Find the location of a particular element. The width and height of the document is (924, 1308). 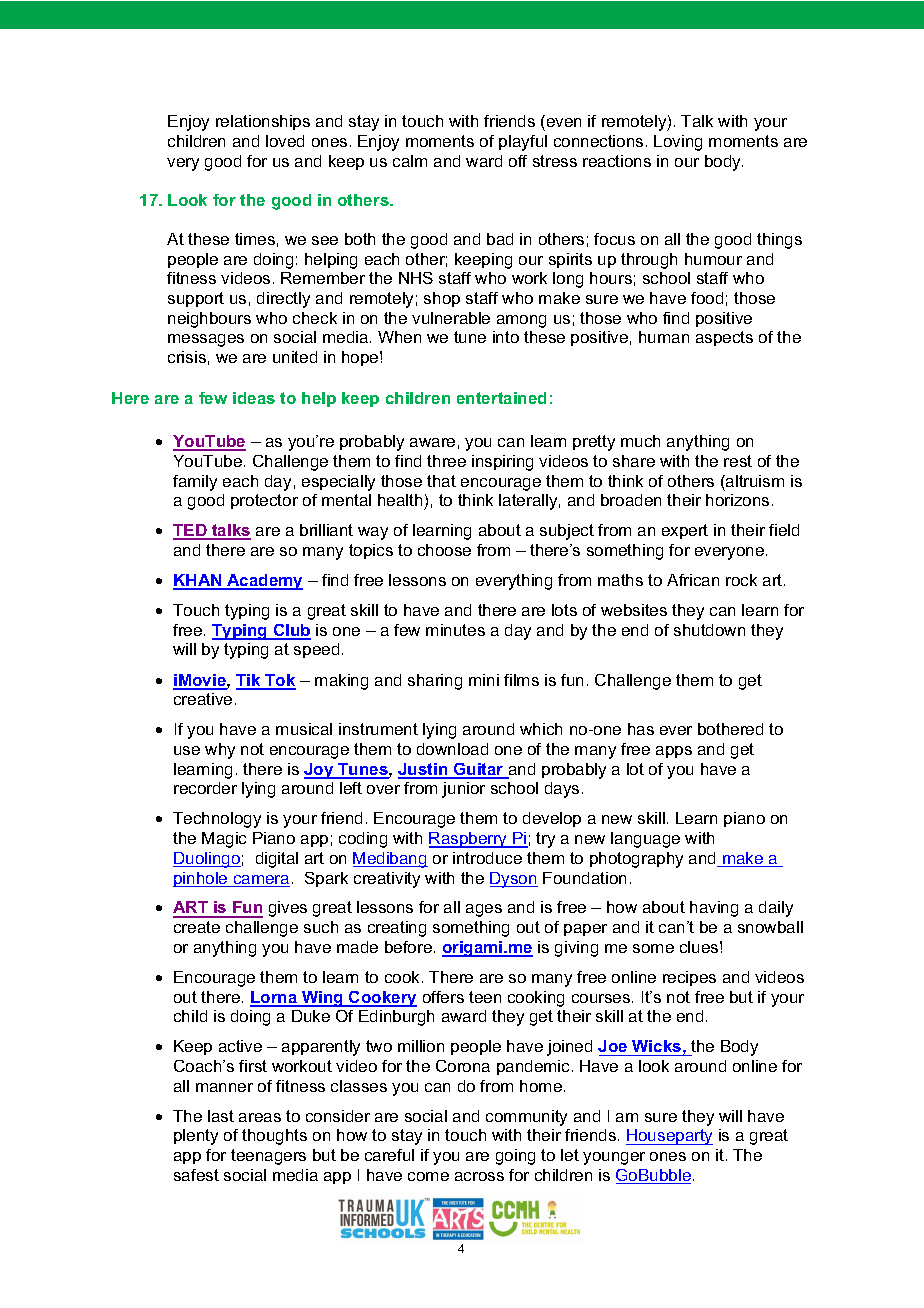

thoughts is located at coordinates (274, 1137).
